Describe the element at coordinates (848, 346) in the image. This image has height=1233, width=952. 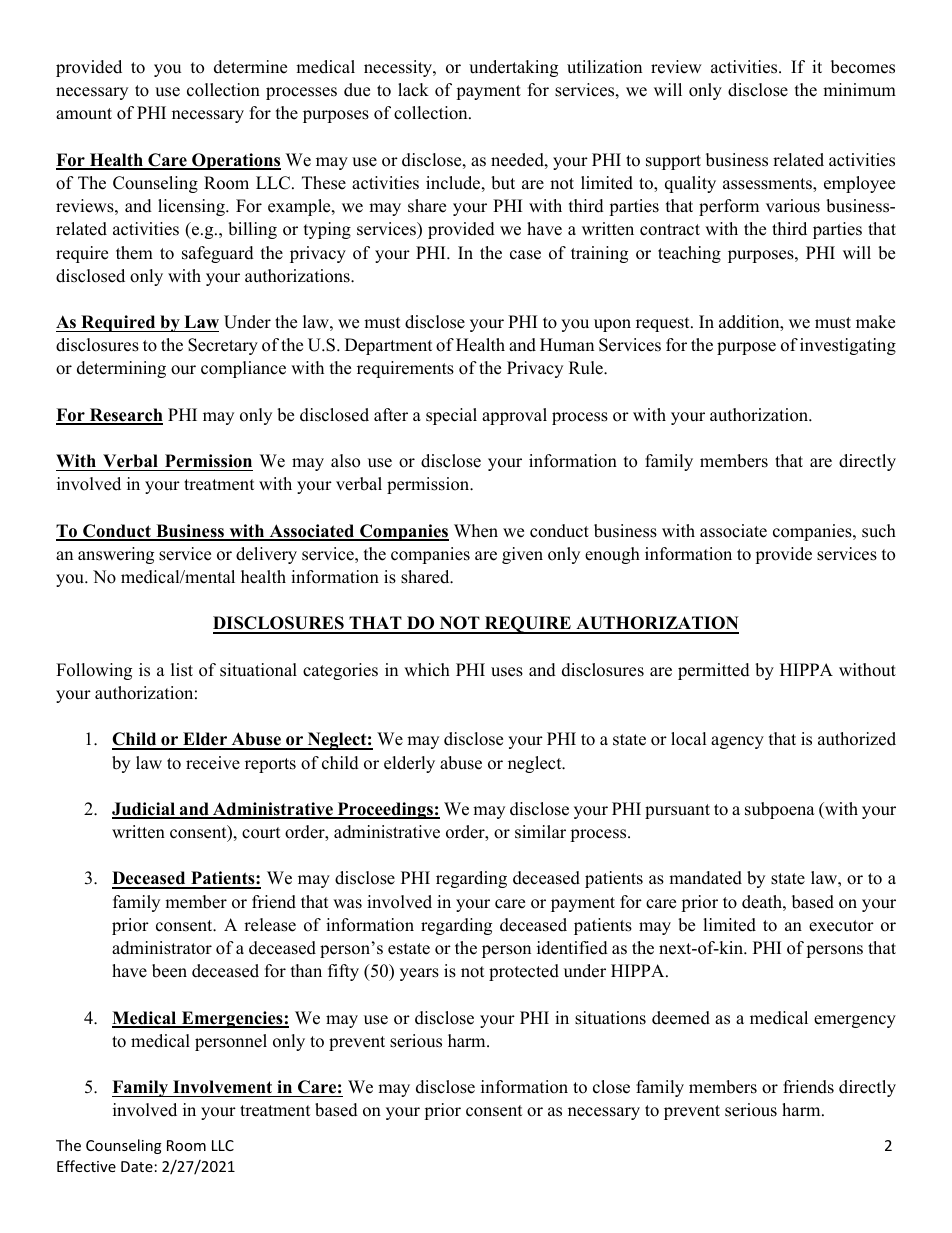
I see `investigating` at that location.
